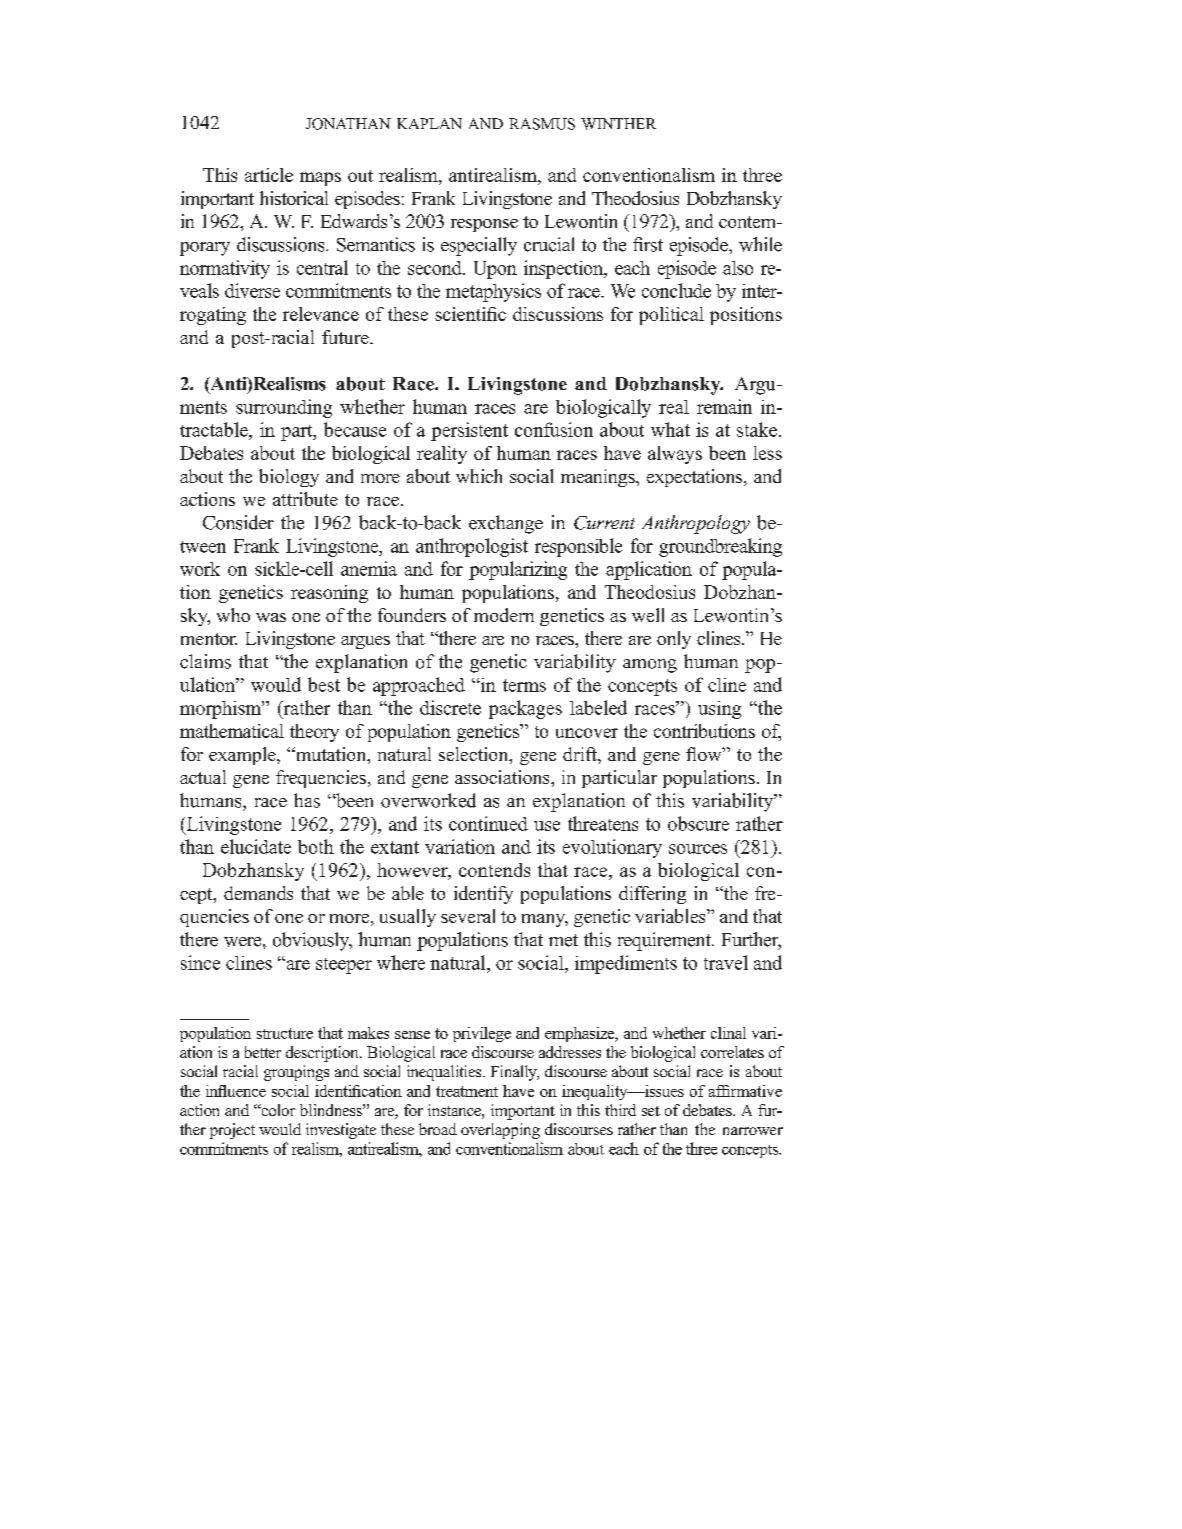  Describe the element at coordinates (504, 615) in the screenshot. I see `modern` at that location.
